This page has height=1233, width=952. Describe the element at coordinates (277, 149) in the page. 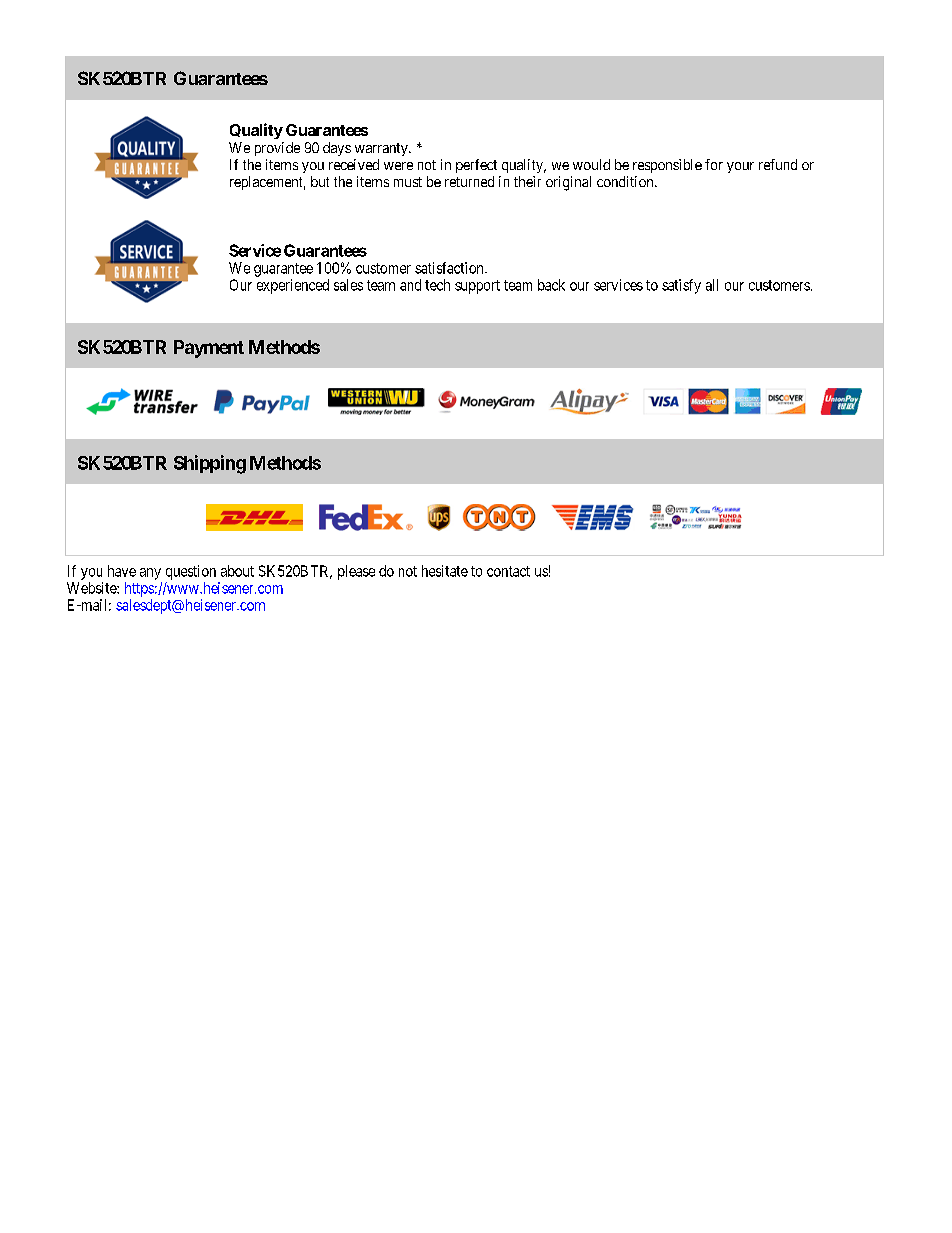

I see `provide` at that location.
